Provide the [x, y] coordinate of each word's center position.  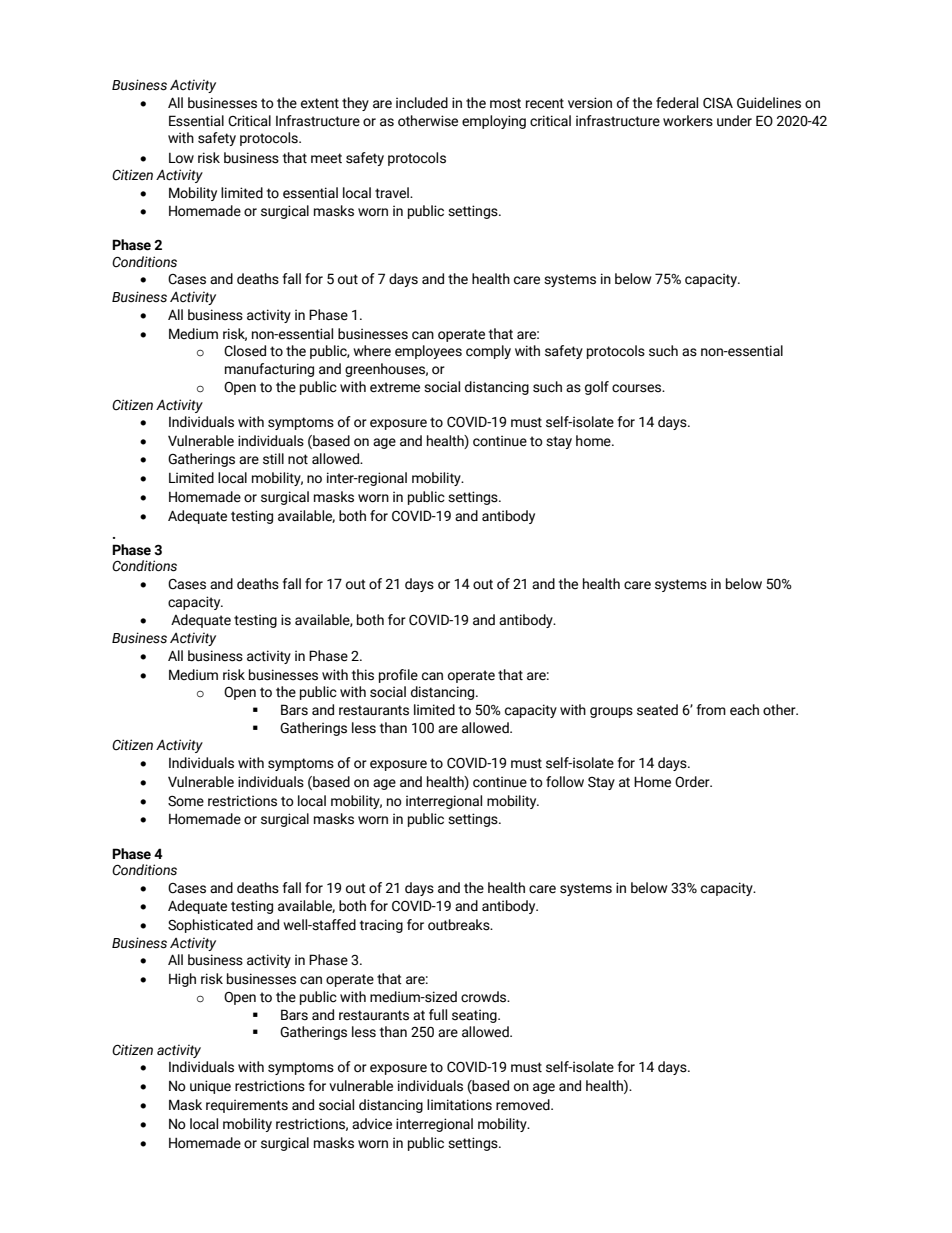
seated [657, 710]
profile [398, 676]
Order [693, 782]
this [363, 675]
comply [488, 352]
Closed [245, 351]
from [711, 710]
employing [494, 122]
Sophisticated [210, 926]
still [273, 459]
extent [320, 103]
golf [597, 388]
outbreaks [460, 925]
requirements [247, 1106]
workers [688, 121]
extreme [395, 387]
